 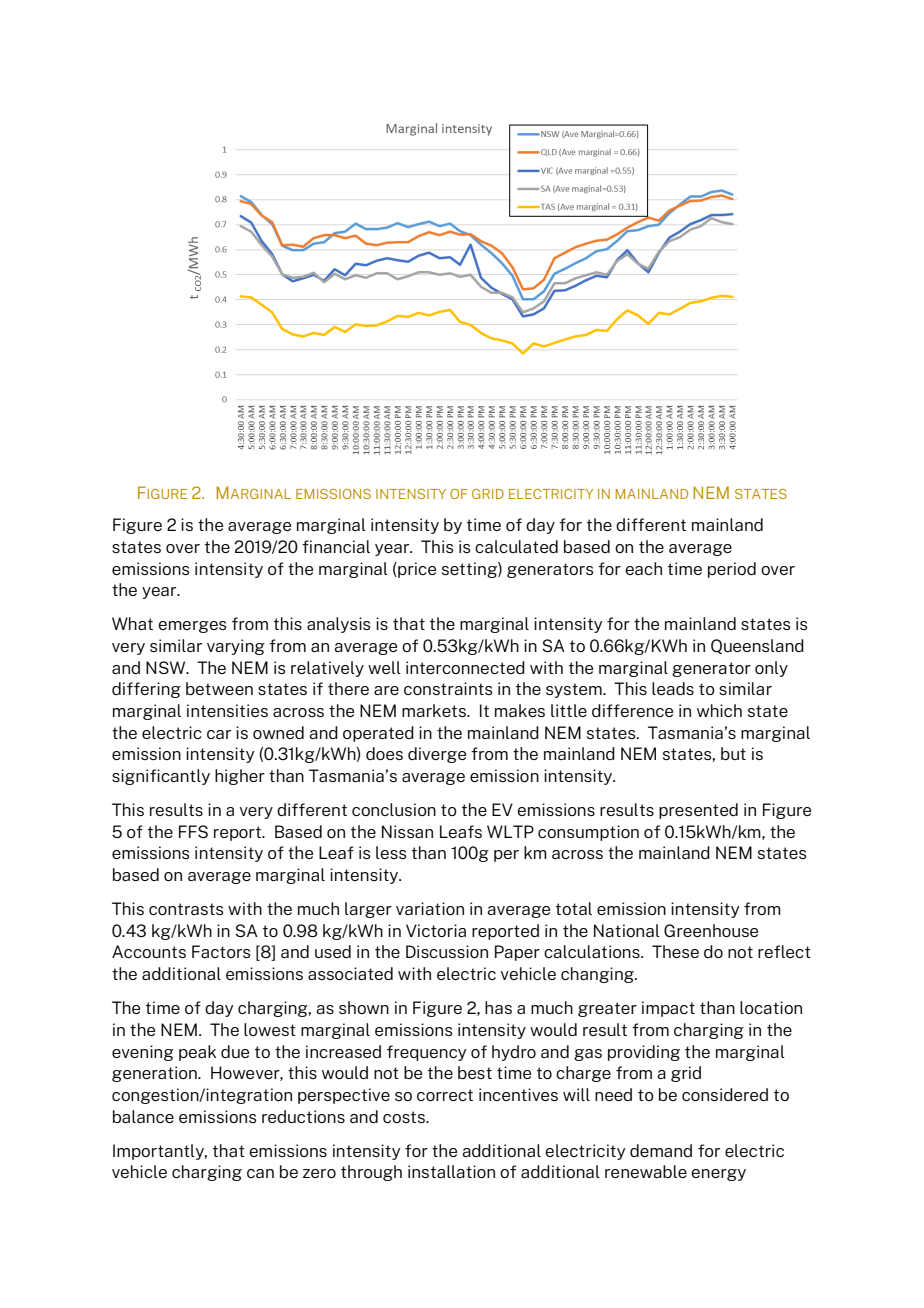 I want to click on balance, so click(x=143, y=1116).
